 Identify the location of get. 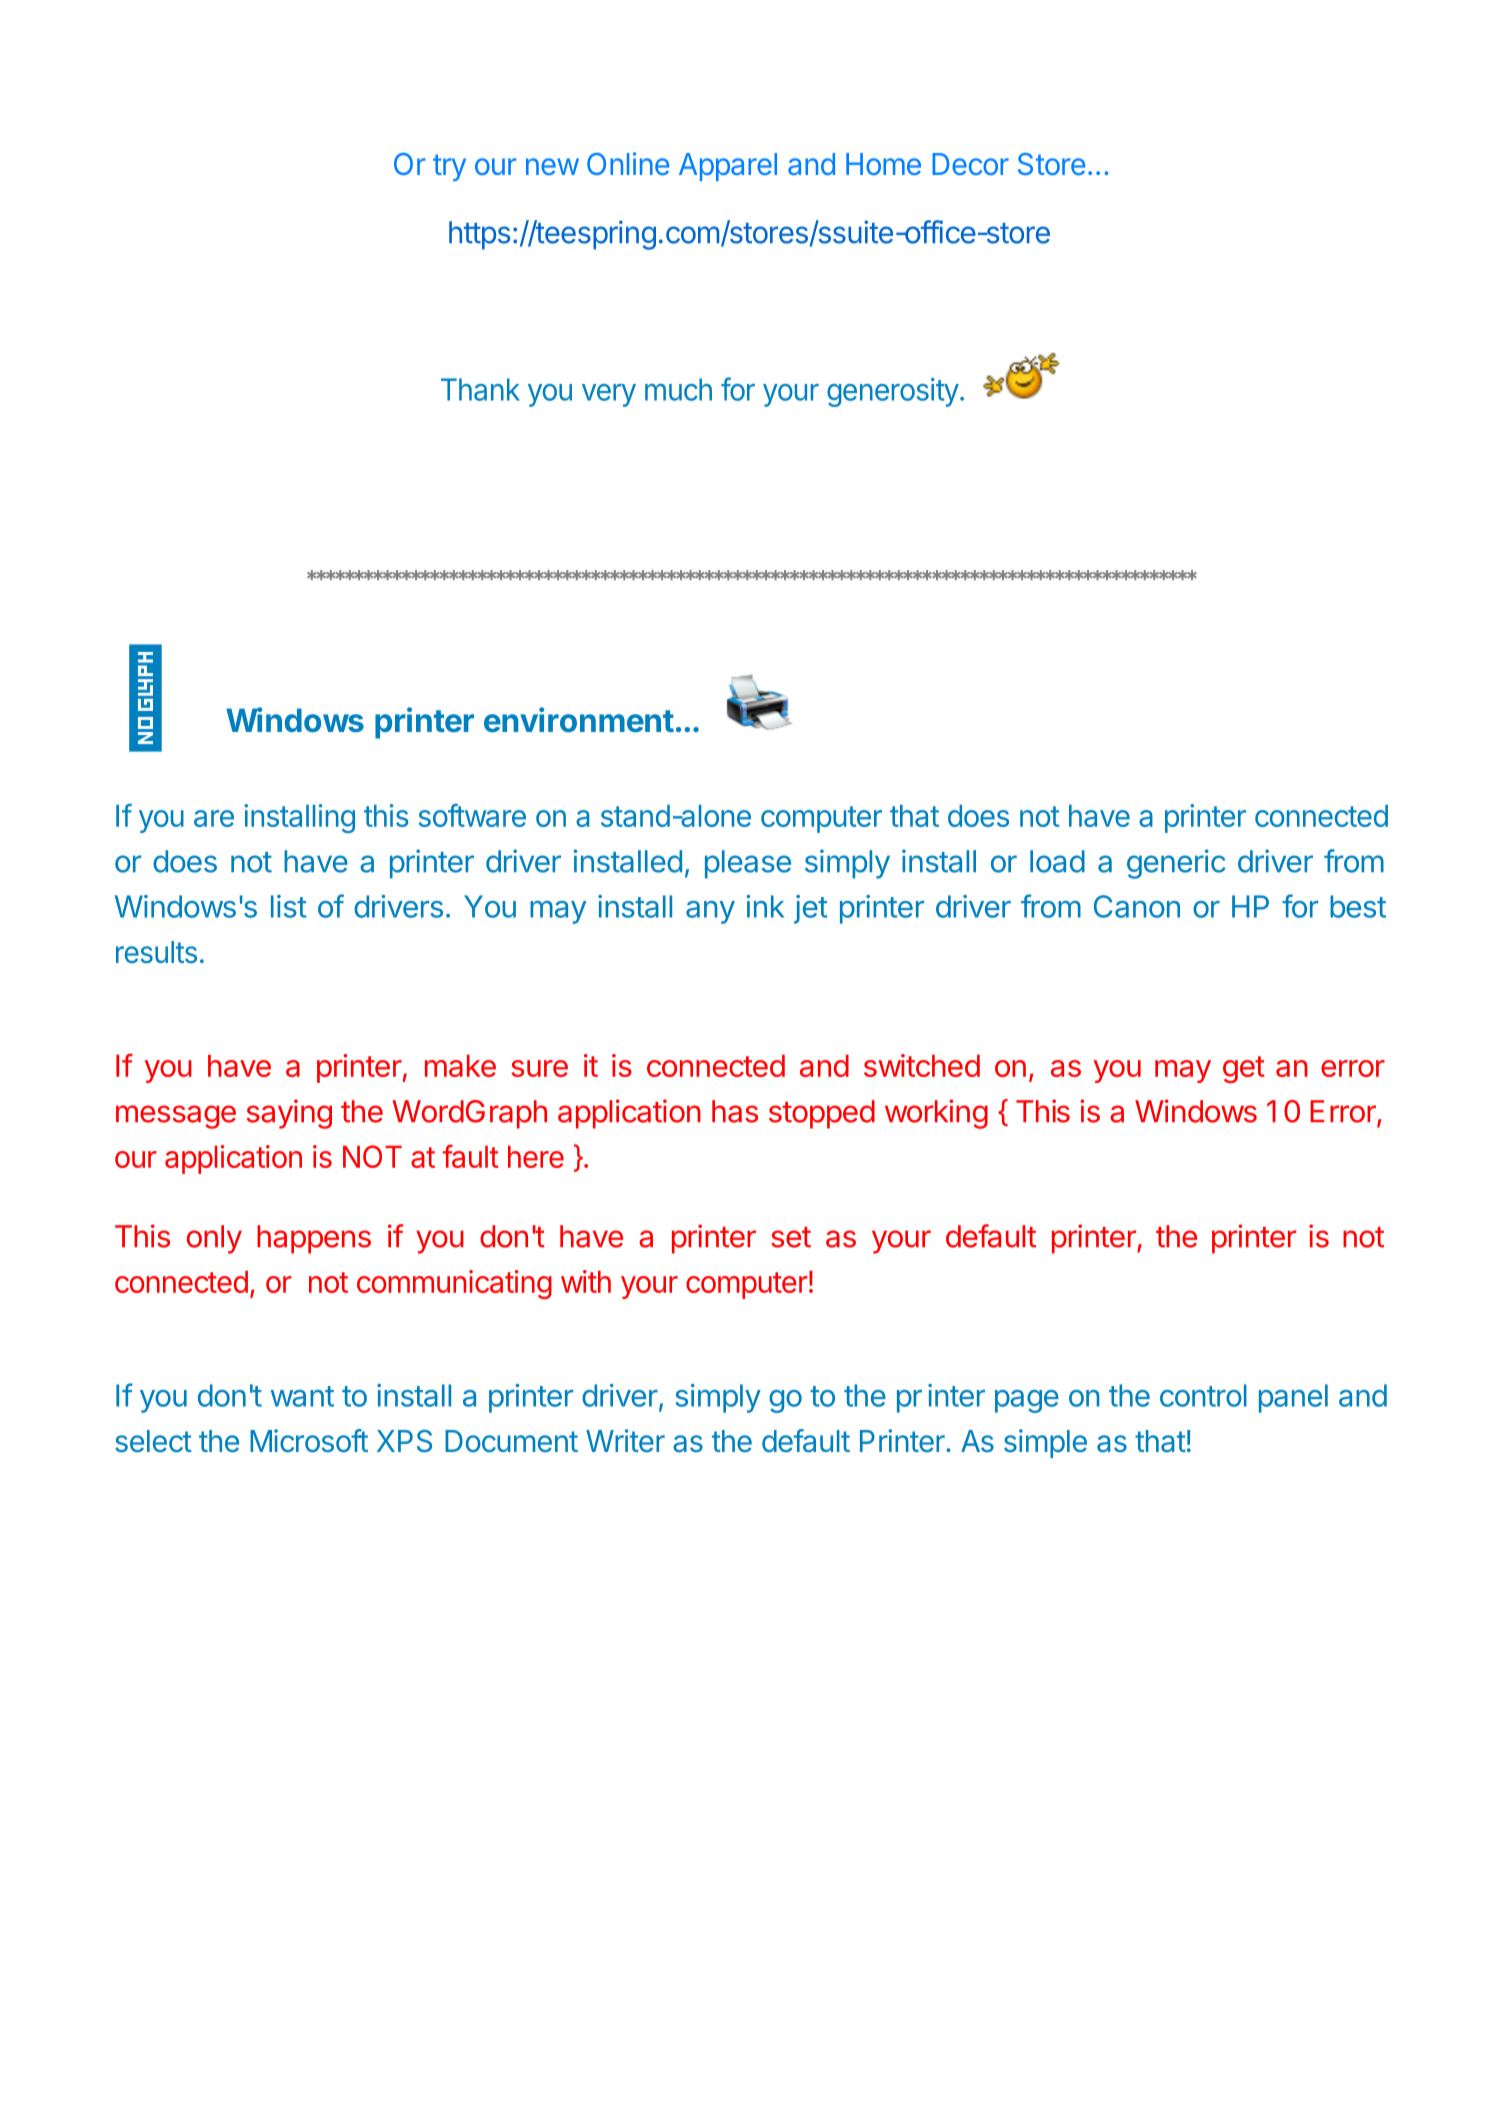
(1244, 1069).
